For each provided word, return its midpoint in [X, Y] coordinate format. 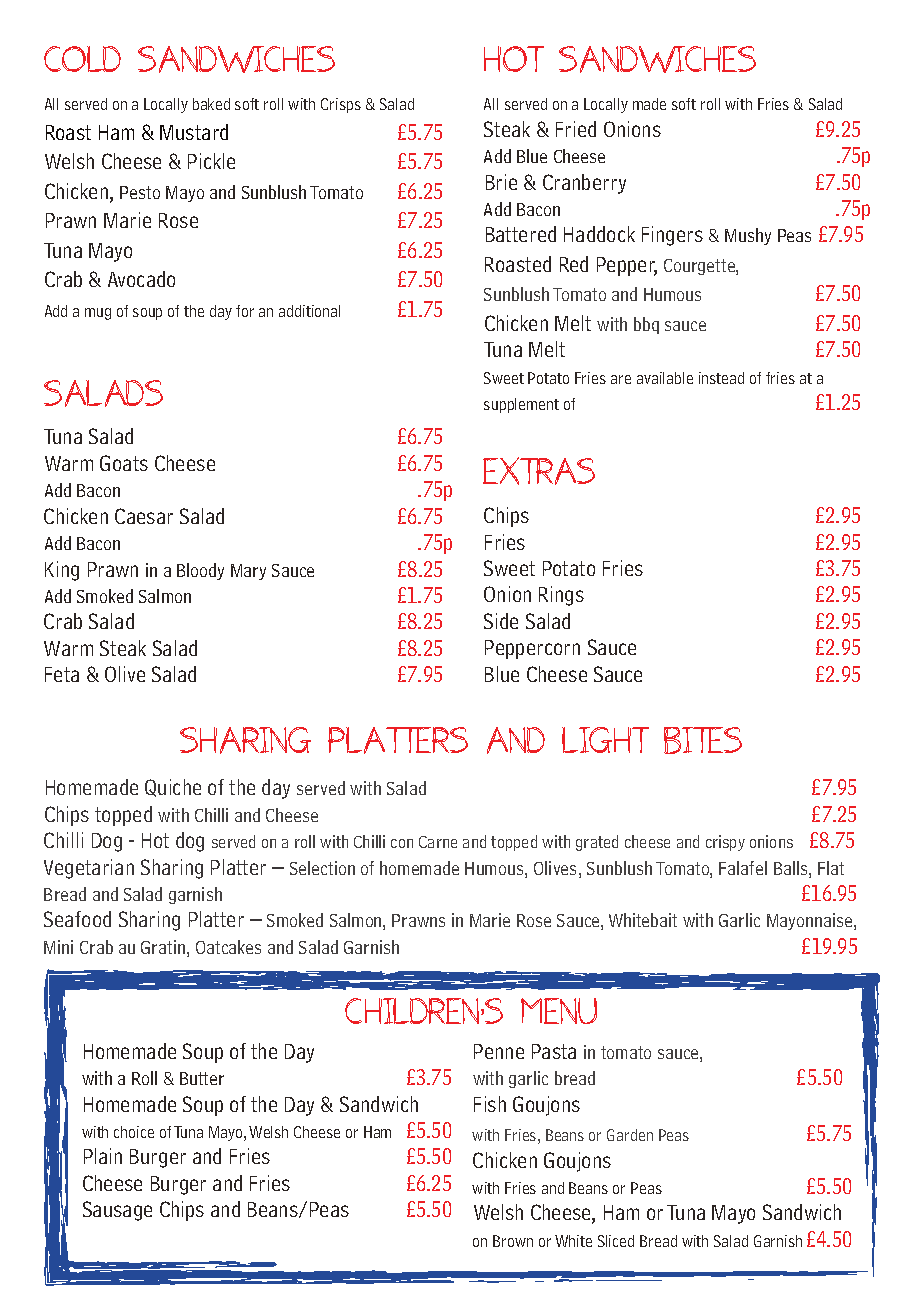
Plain [103, 1156]
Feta [62, 674]
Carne [438, 842]
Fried [576, 129]
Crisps [341, 105]
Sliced [616, 1241]
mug [98, 314]
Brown [513, 1241]
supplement [521, 405]
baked [211, 104]
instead [721, 378]
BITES [703, 740]
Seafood [77, 919]
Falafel [743, 868]
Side [501, 621]
